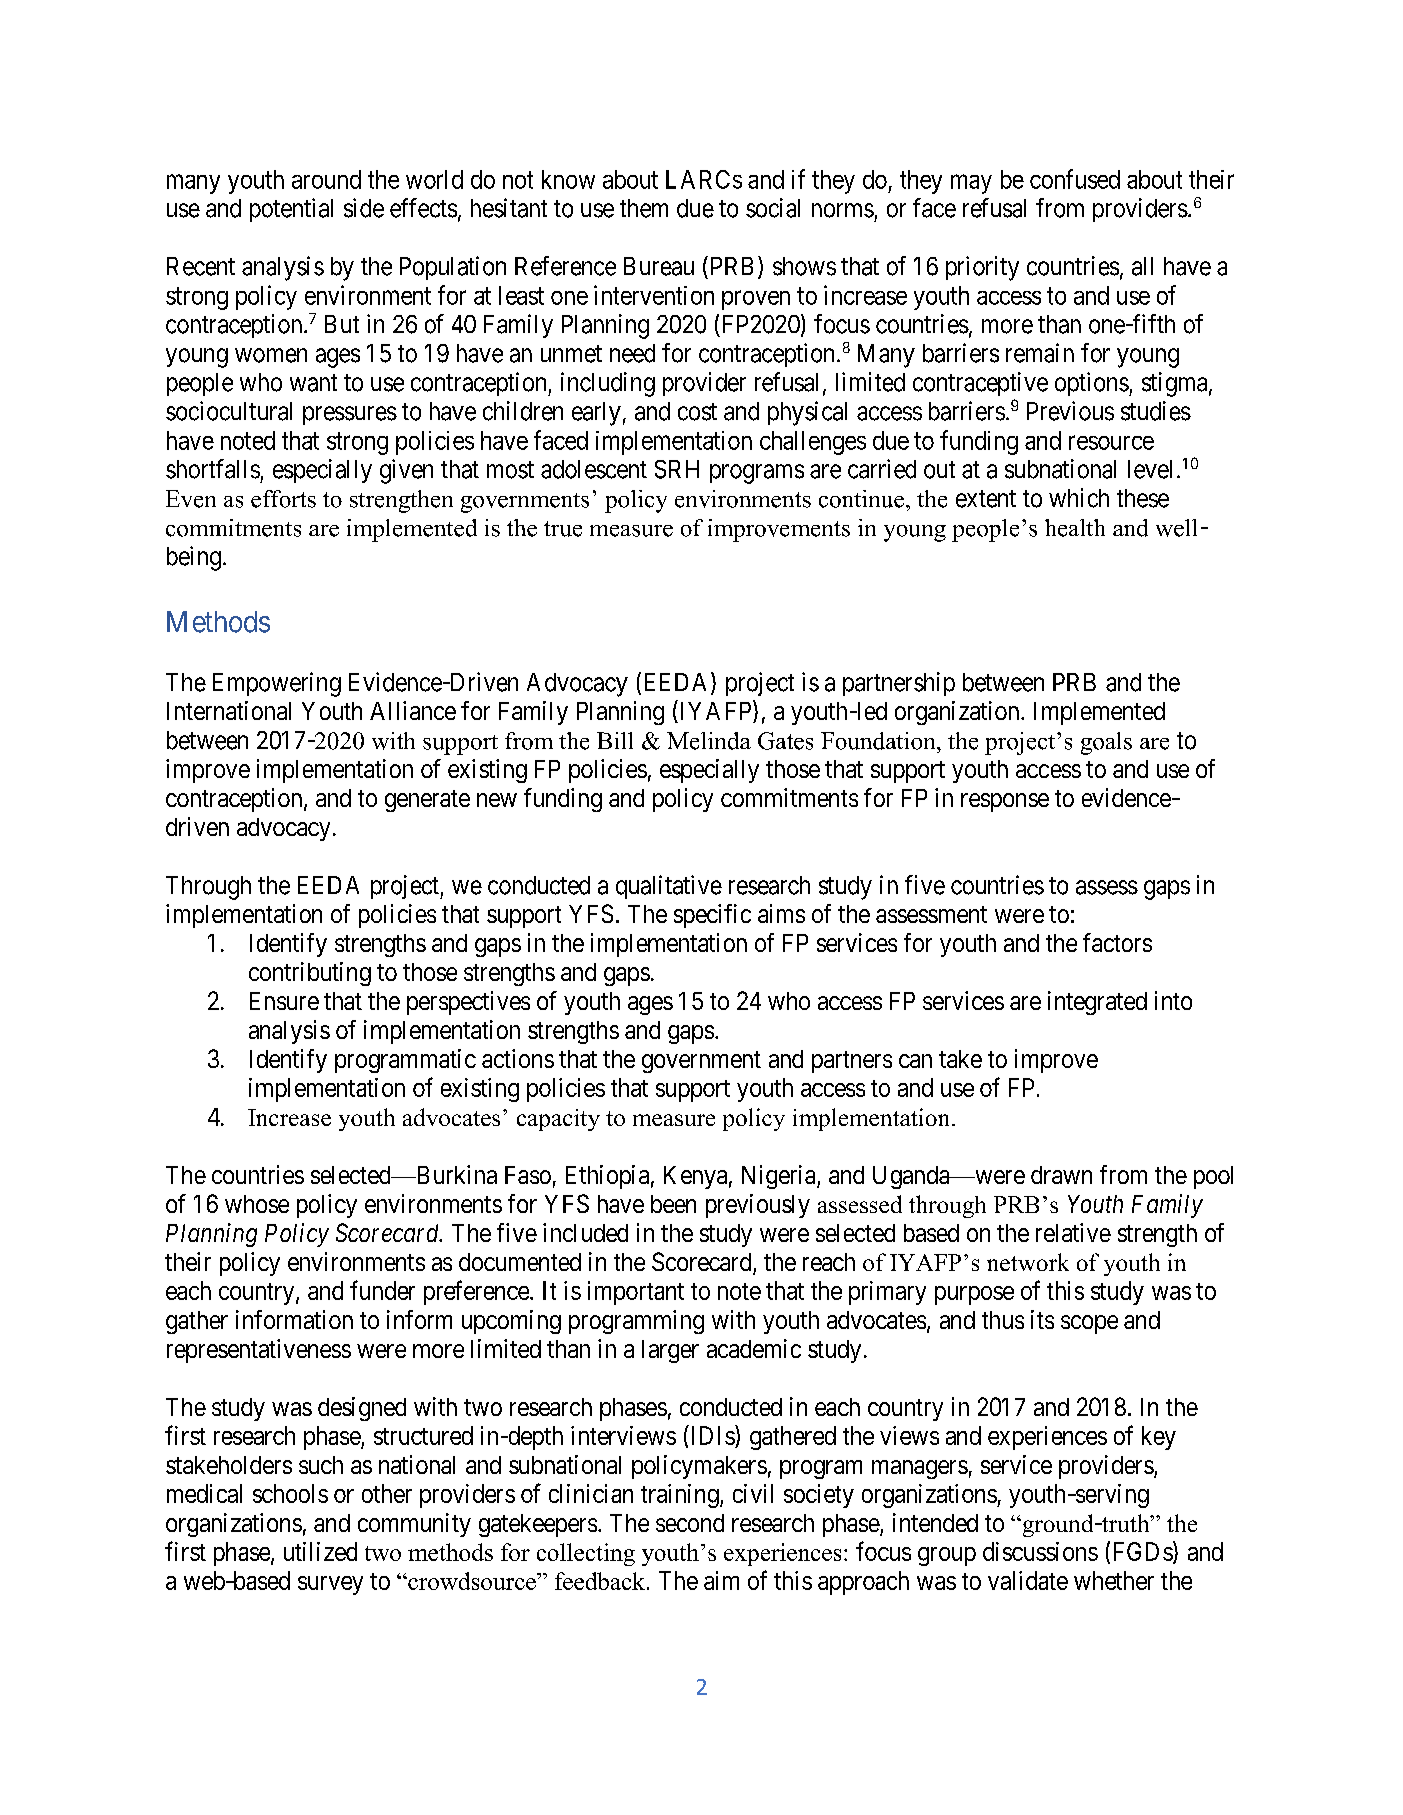  I want to click on Melinda, so click(709, 741).
